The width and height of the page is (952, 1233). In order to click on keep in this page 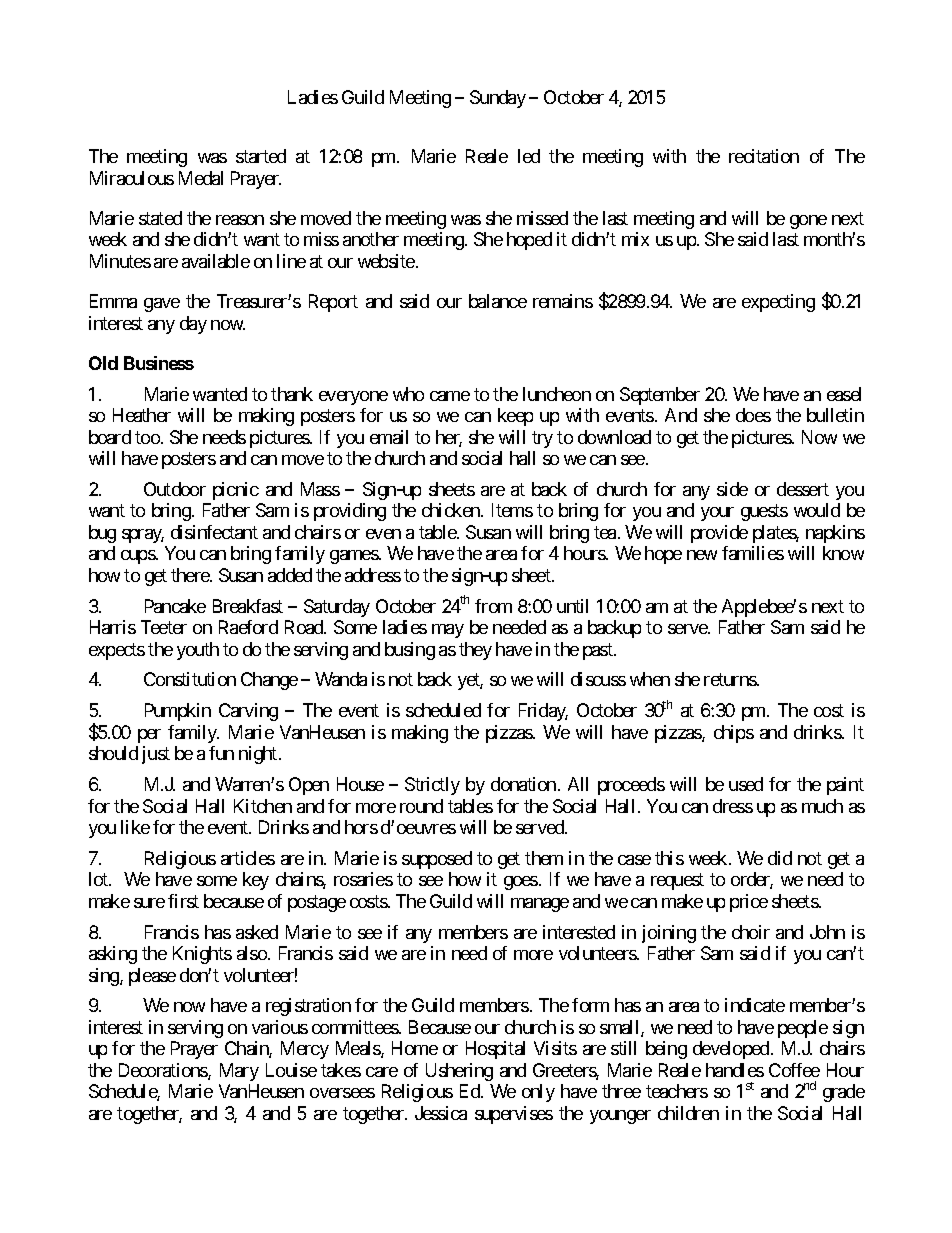, I will do `click(515, 417)`.
